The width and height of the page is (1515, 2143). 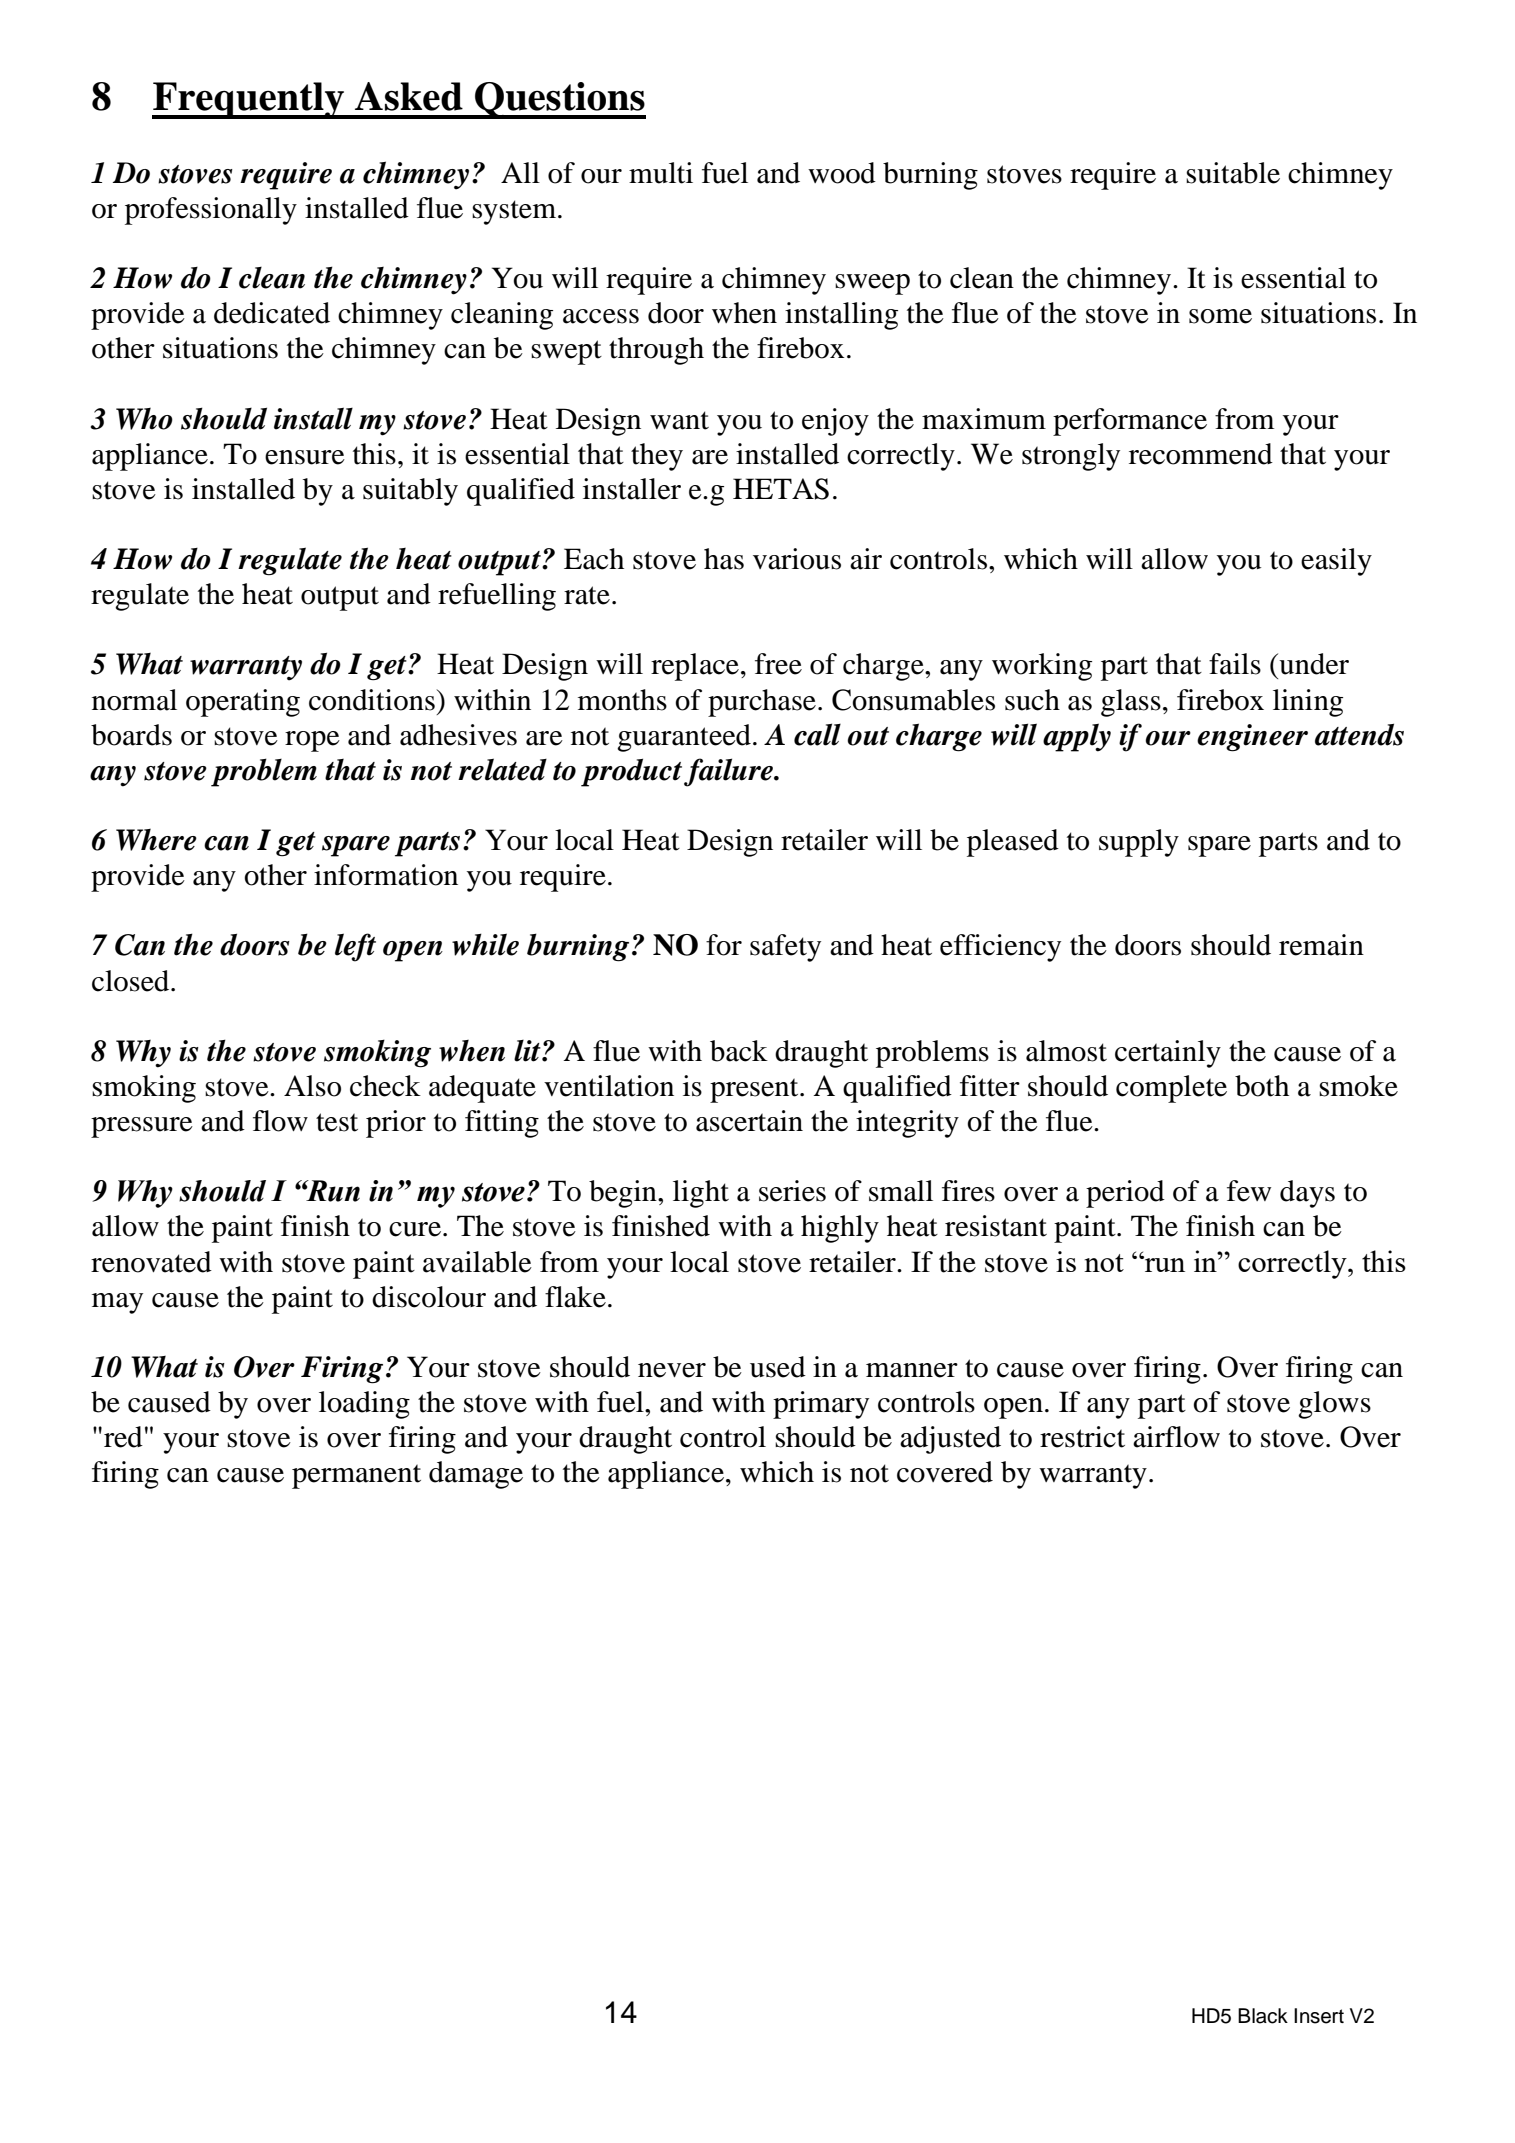 What do you see at coordinates (356, 1476) in the page?
I see `permanent` at bounding box center [356, 1476].
